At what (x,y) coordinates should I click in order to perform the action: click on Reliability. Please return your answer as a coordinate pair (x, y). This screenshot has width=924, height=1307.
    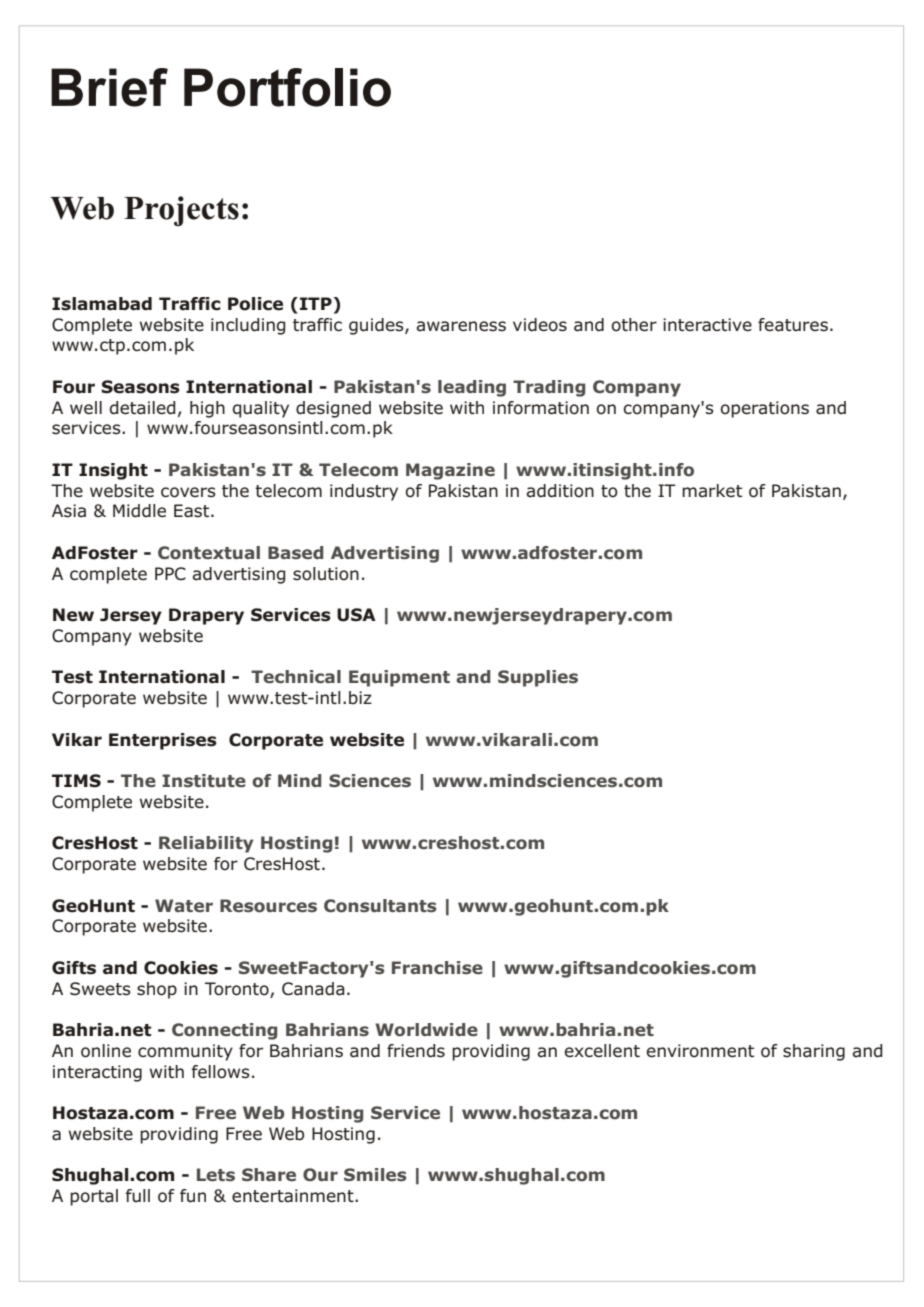
    Looking at the image, I should click on (206, 844).
